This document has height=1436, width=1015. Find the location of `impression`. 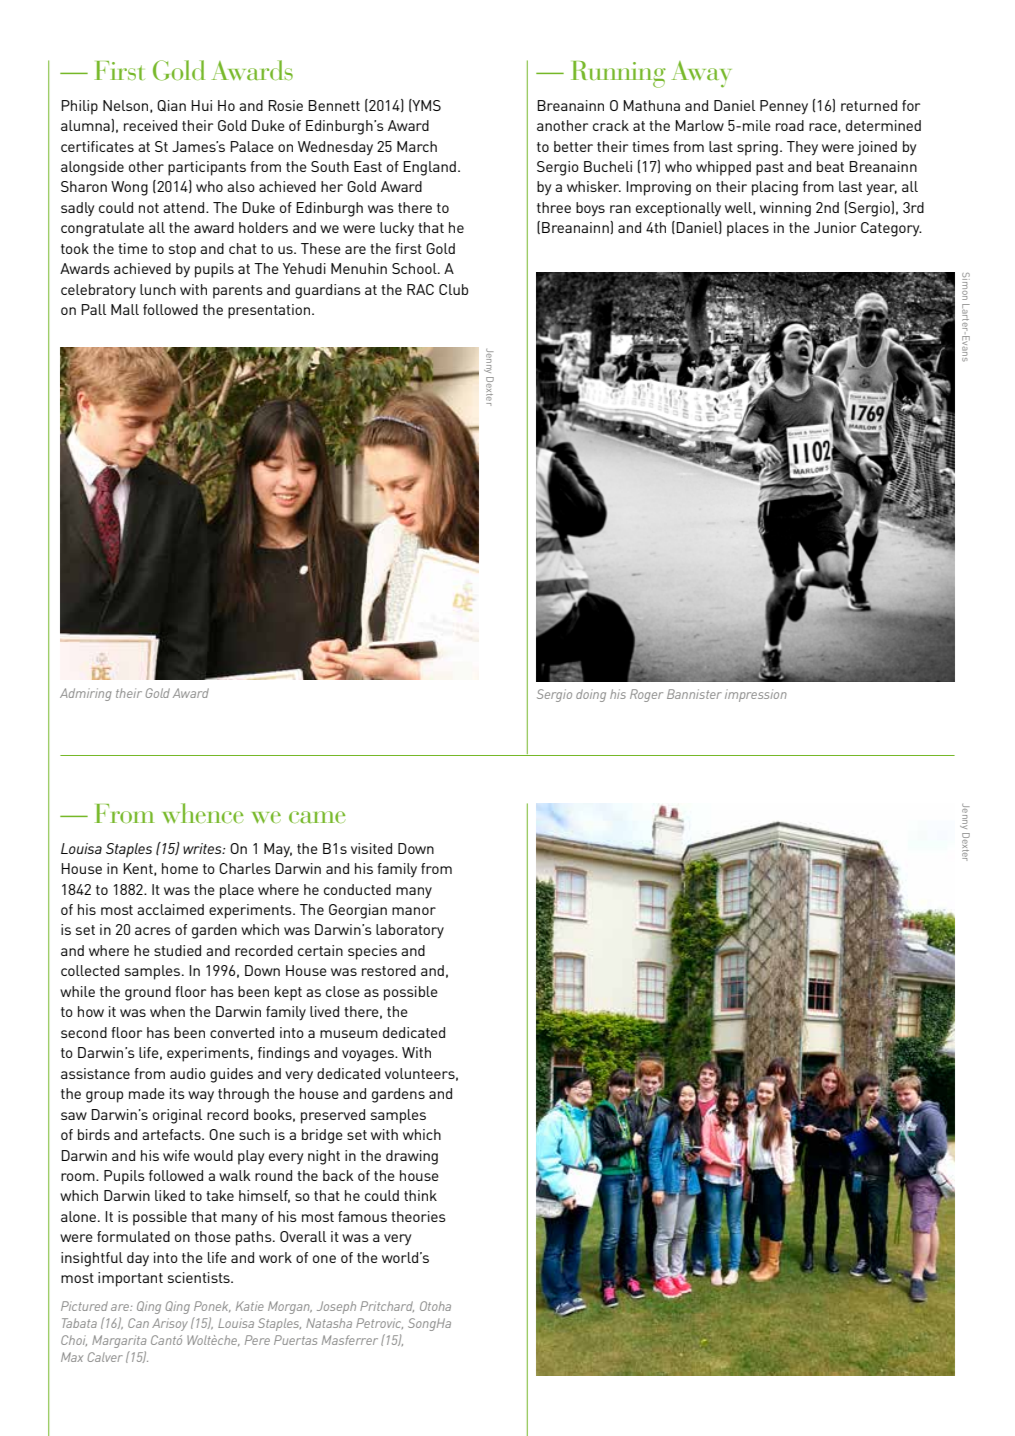

impression is located at coordinates (756, 695).
